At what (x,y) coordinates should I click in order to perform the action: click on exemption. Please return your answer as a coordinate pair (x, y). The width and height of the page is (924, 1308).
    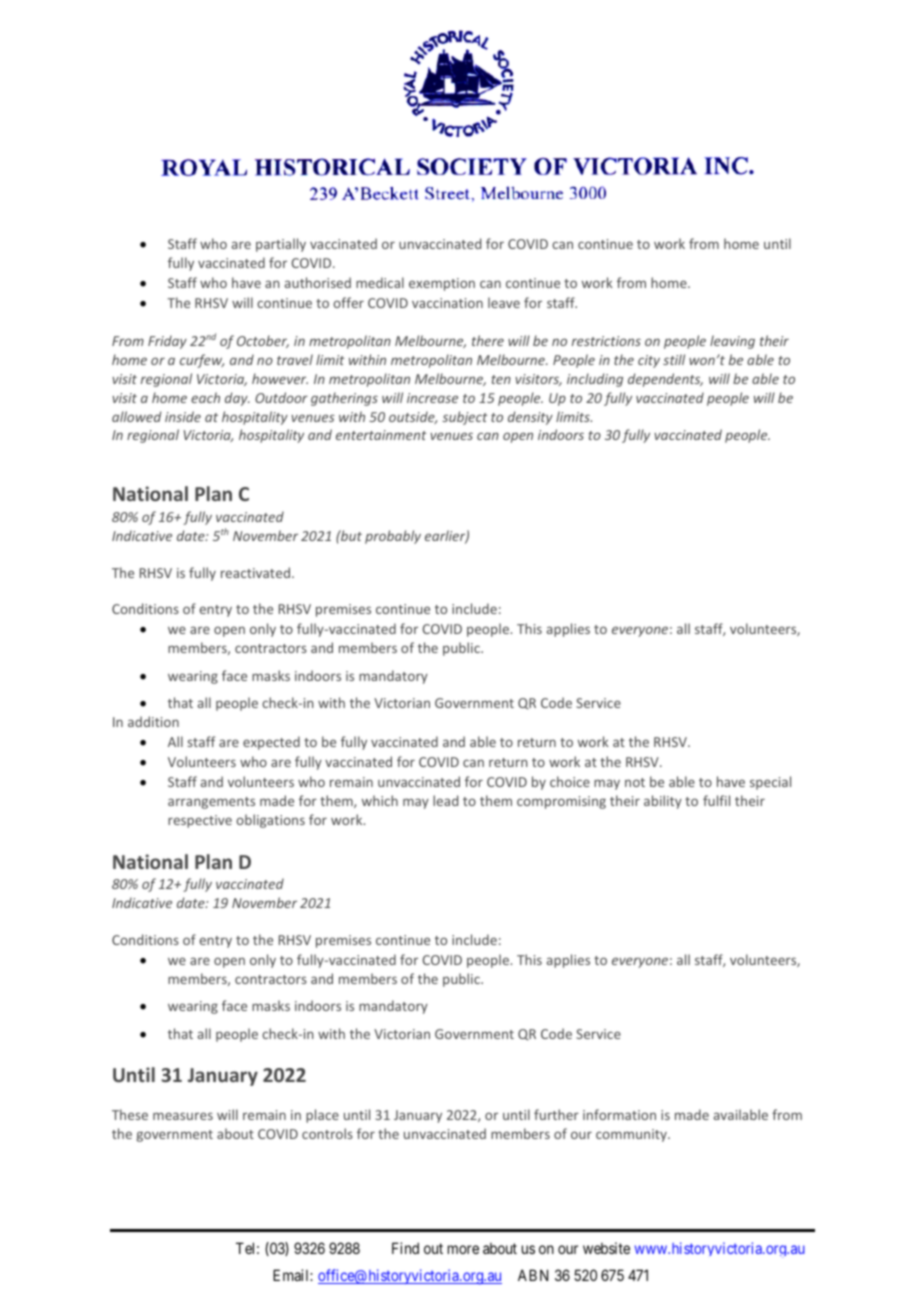
    Looking at the image, I should click on (442, 284).
